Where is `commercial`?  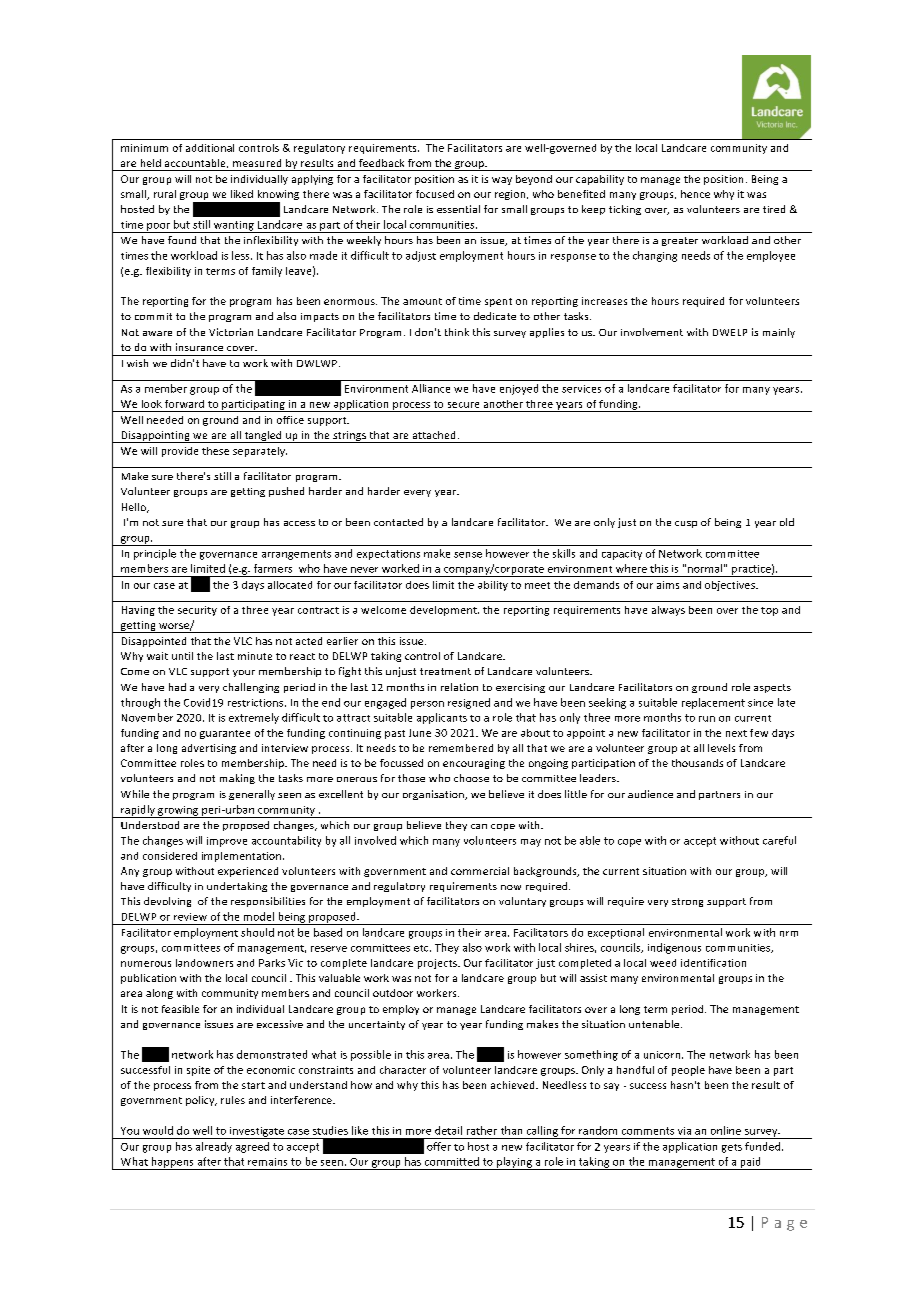
commercial is located at coordinates (480, 871).
